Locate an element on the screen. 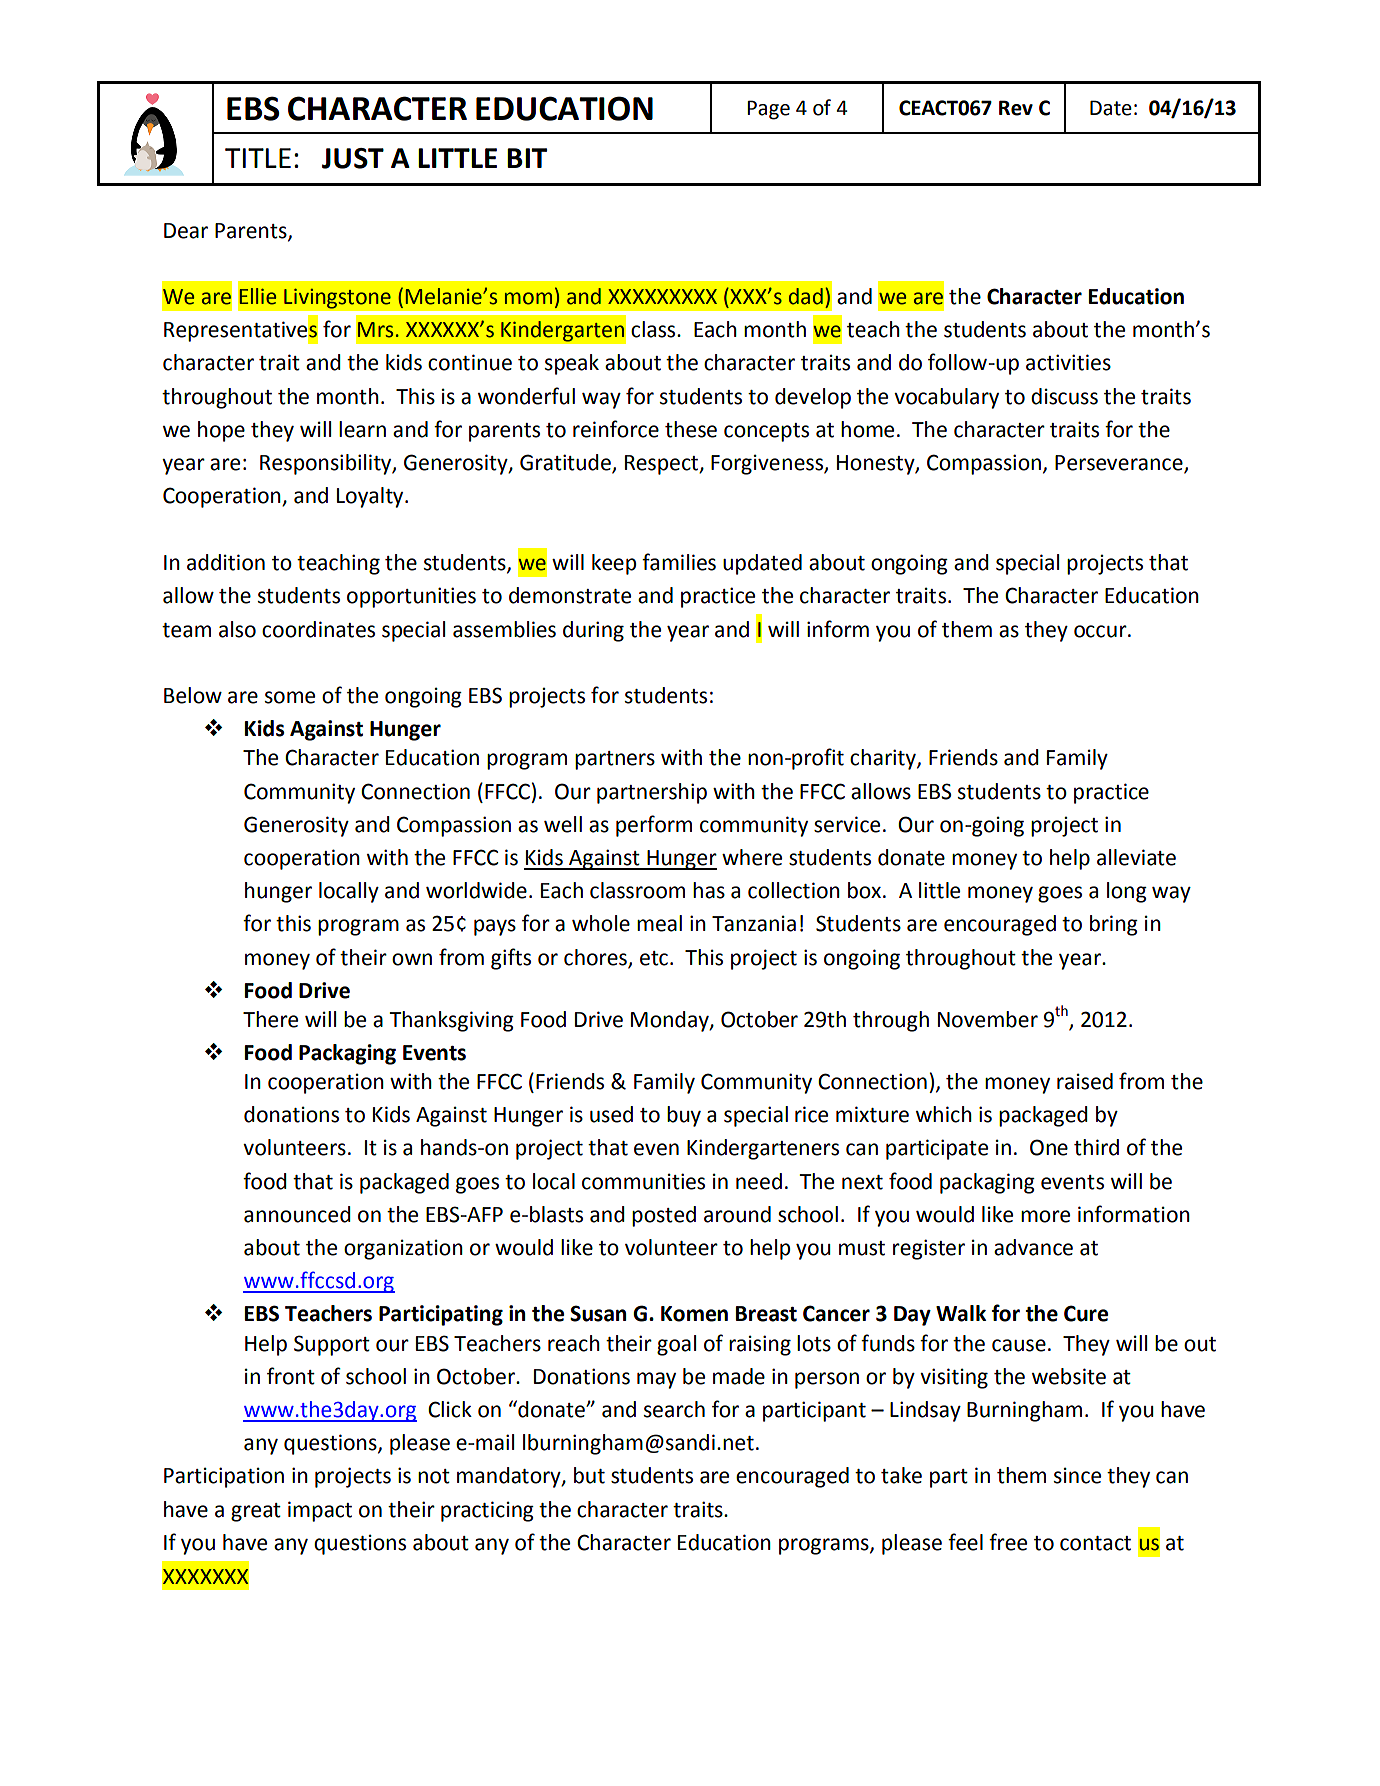 This screenshot has height=1786, width=1380. but is located at coordinates (589, 1475).
